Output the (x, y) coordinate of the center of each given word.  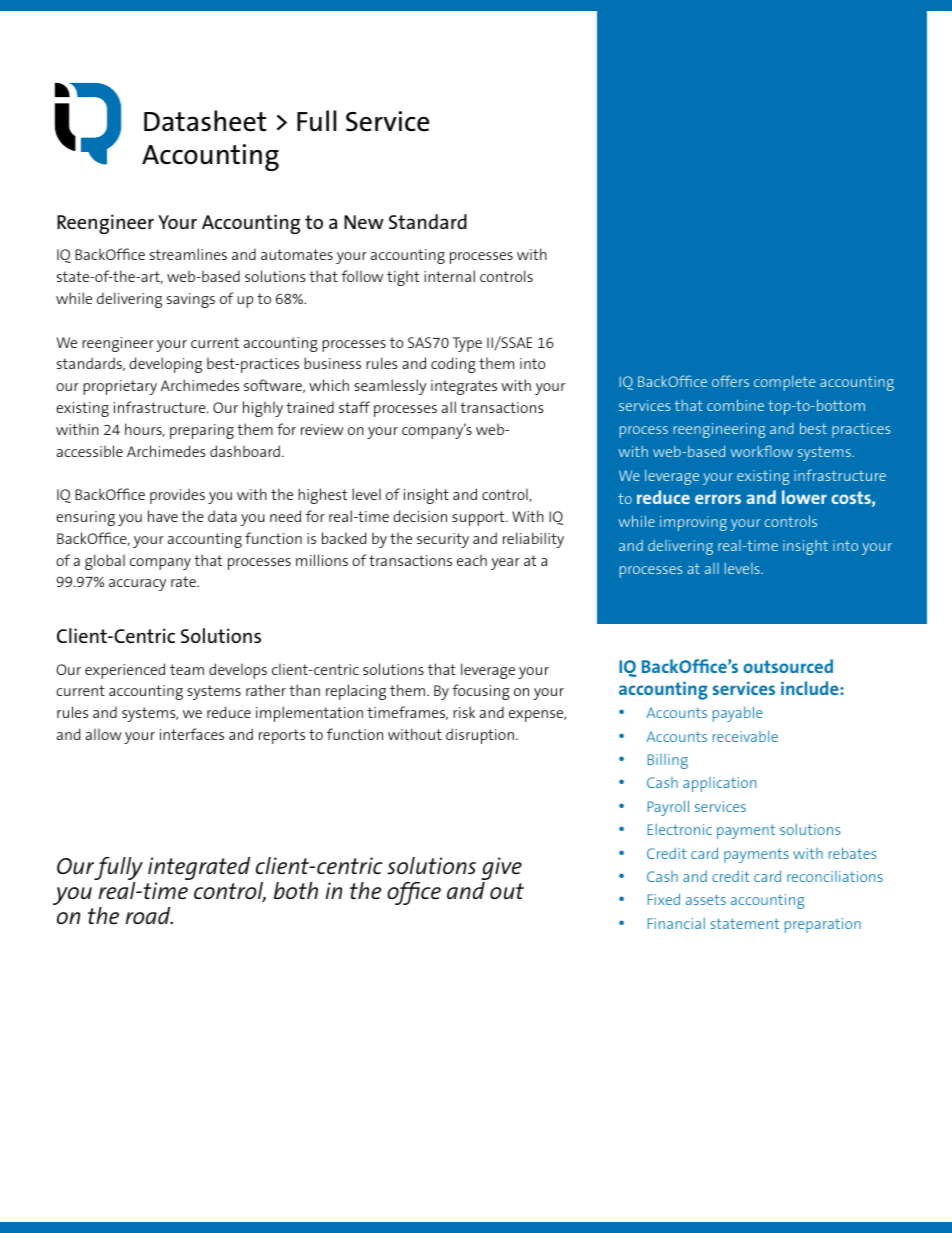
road (149, 916)
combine (735, 405)
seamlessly (390, 387)
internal (449, 276)
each (472, 560)
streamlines (188, 254)
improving (693, 523)
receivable (745, 736)
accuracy (137, 585)
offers (730, 381)
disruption (480, 736)
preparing (202, 431)
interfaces (192, 734)
